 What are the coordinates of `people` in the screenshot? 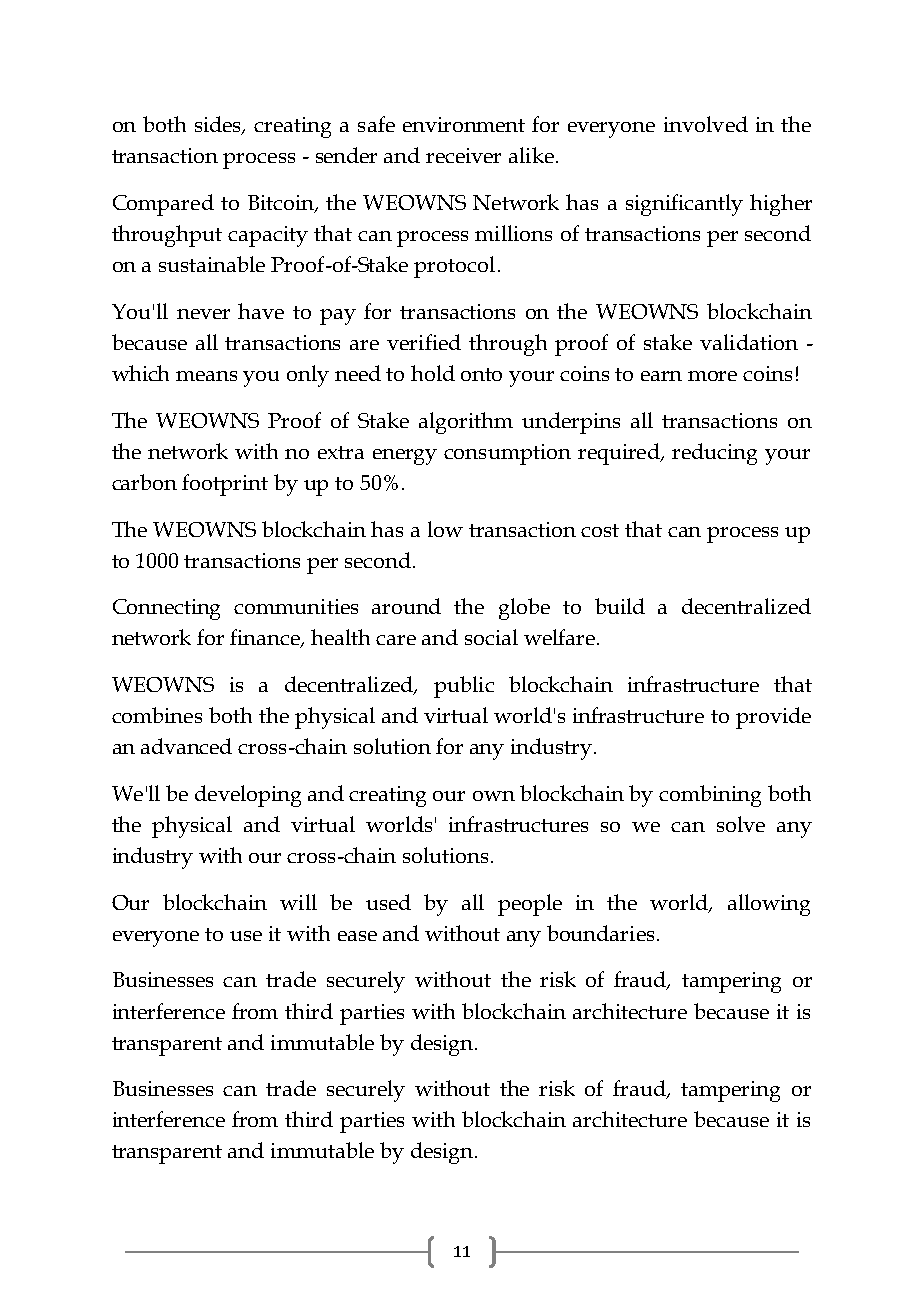 It's located at (530, 905).
